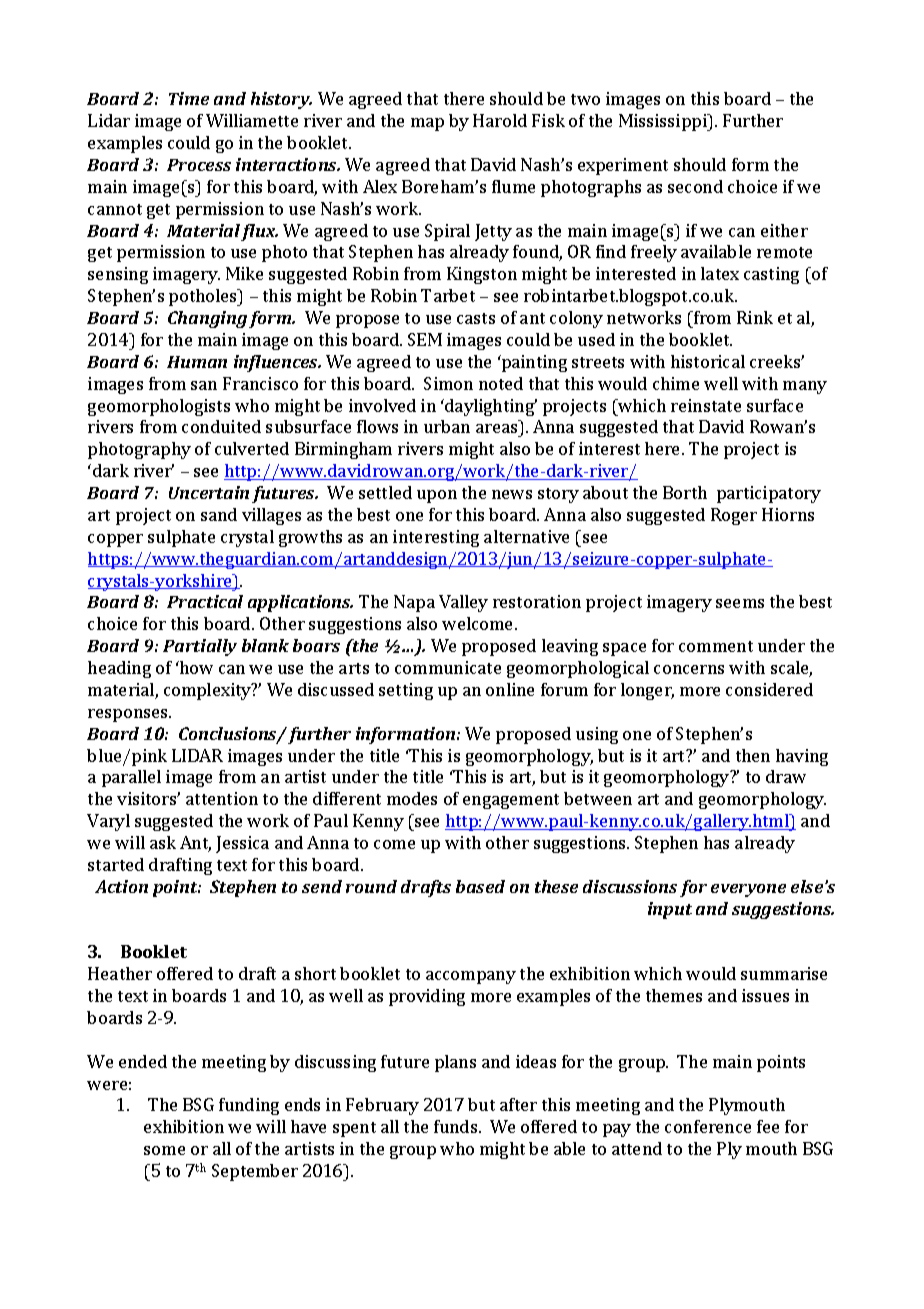  Describe the element at coordinates (457, 1126) in the document. I see `funds` at that location.
